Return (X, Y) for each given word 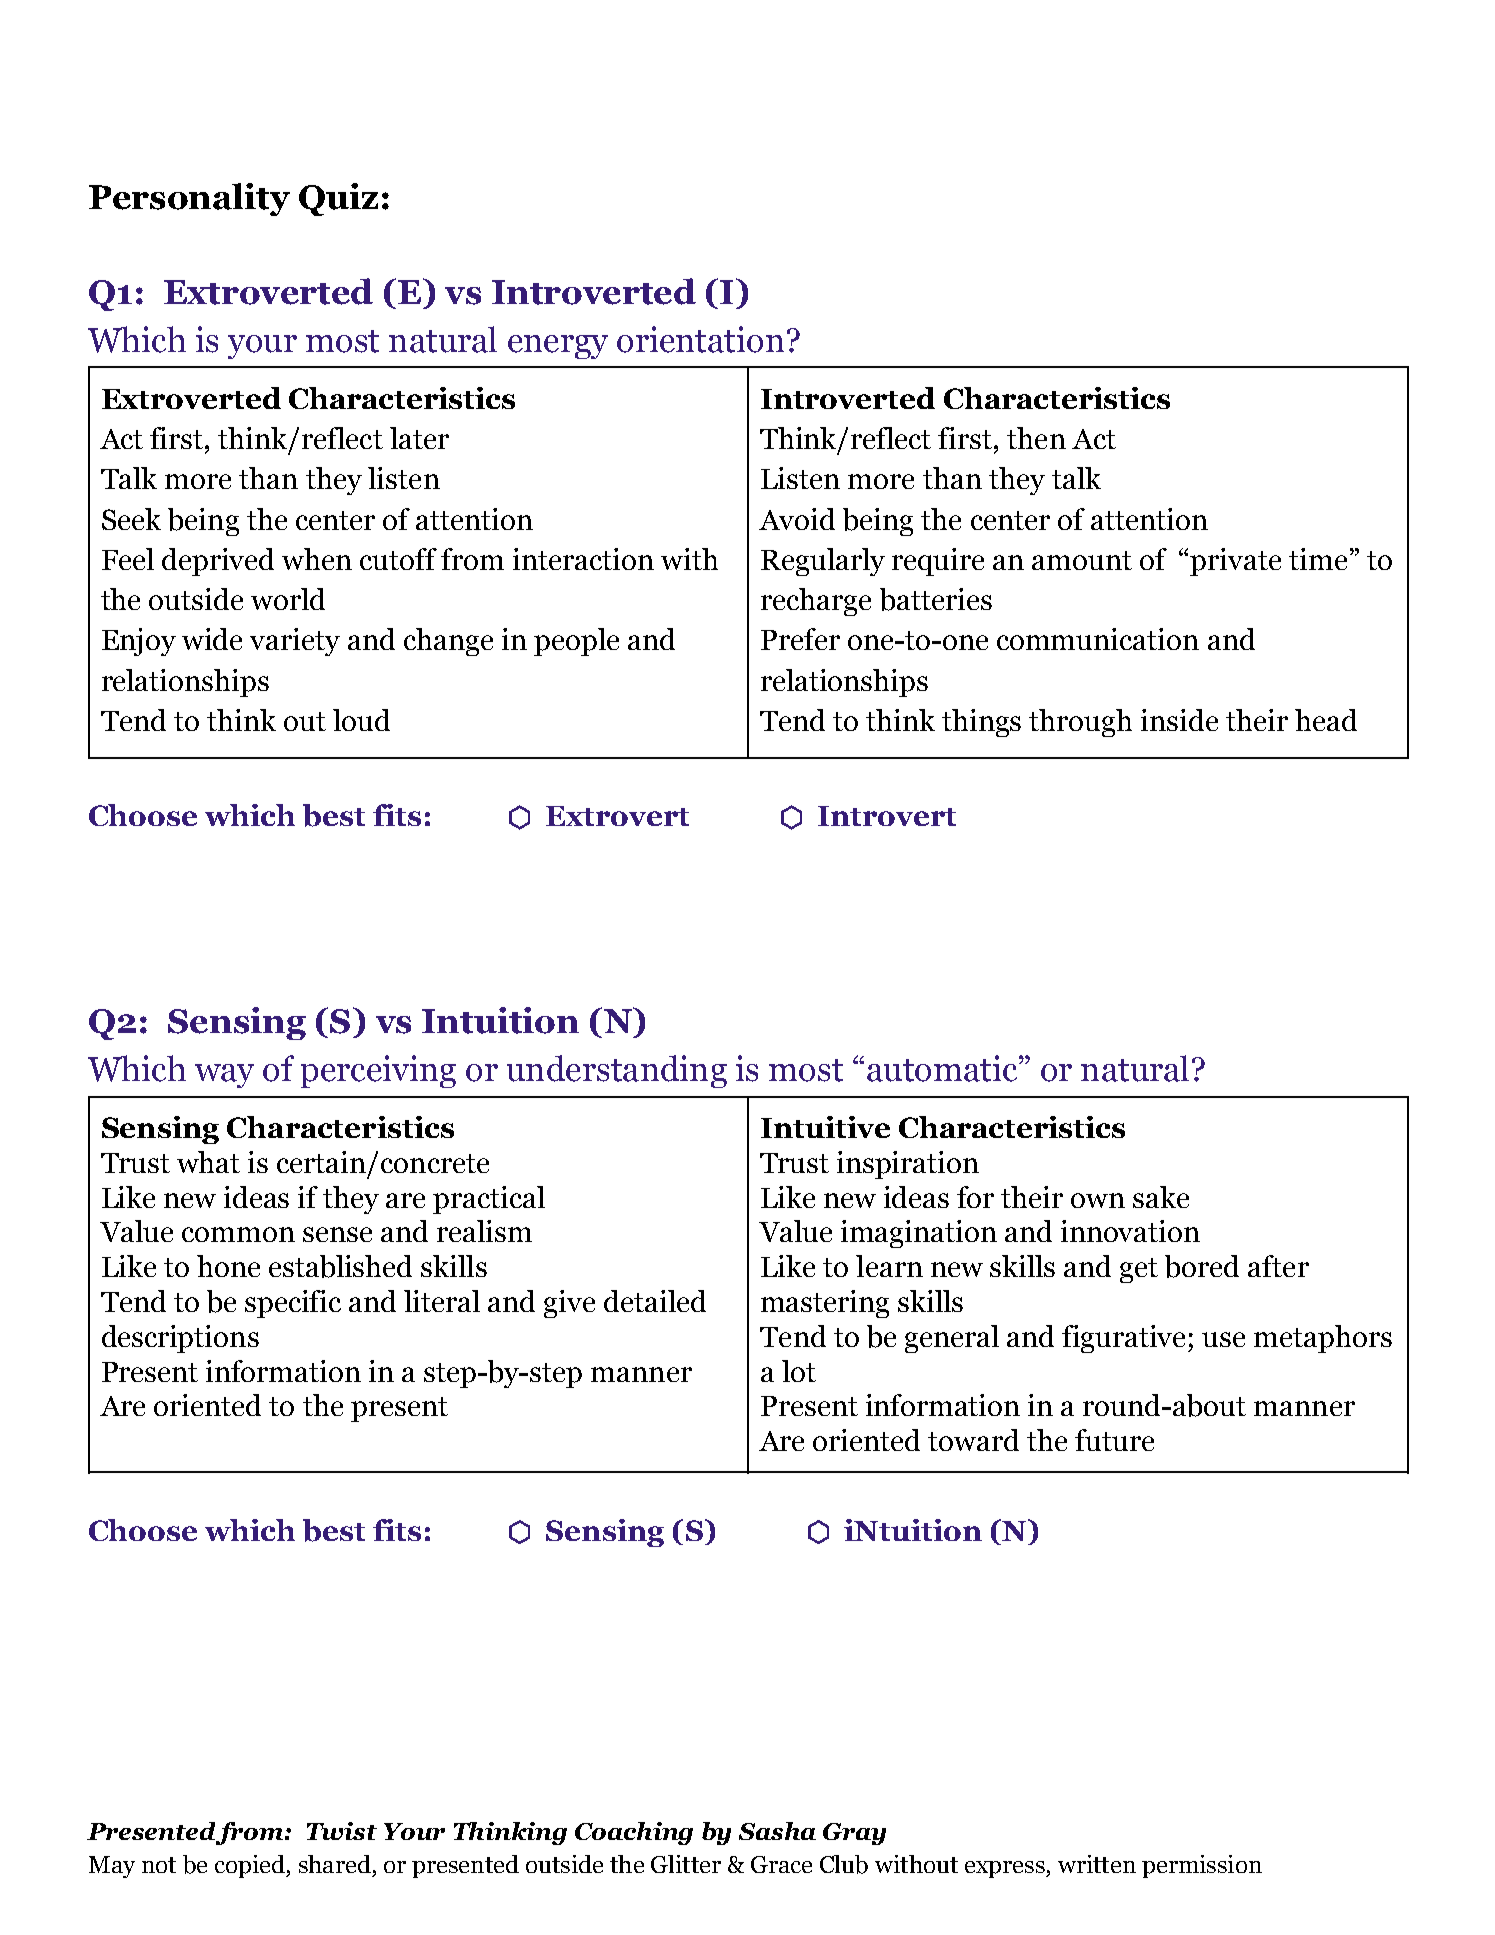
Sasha (777, 1831)
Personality (189, 199)
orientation (700, 339)
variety (295, 642)
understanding (617, 1071)
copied (251, 1866)
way (224, 1076)
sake (1161, 1197)
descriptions (180, 1339)
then (1036, 438)
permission (1202, 1866)
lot (799, 1371)
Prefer (800, 639)
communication (1098, 639)
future (1114, 1440)
